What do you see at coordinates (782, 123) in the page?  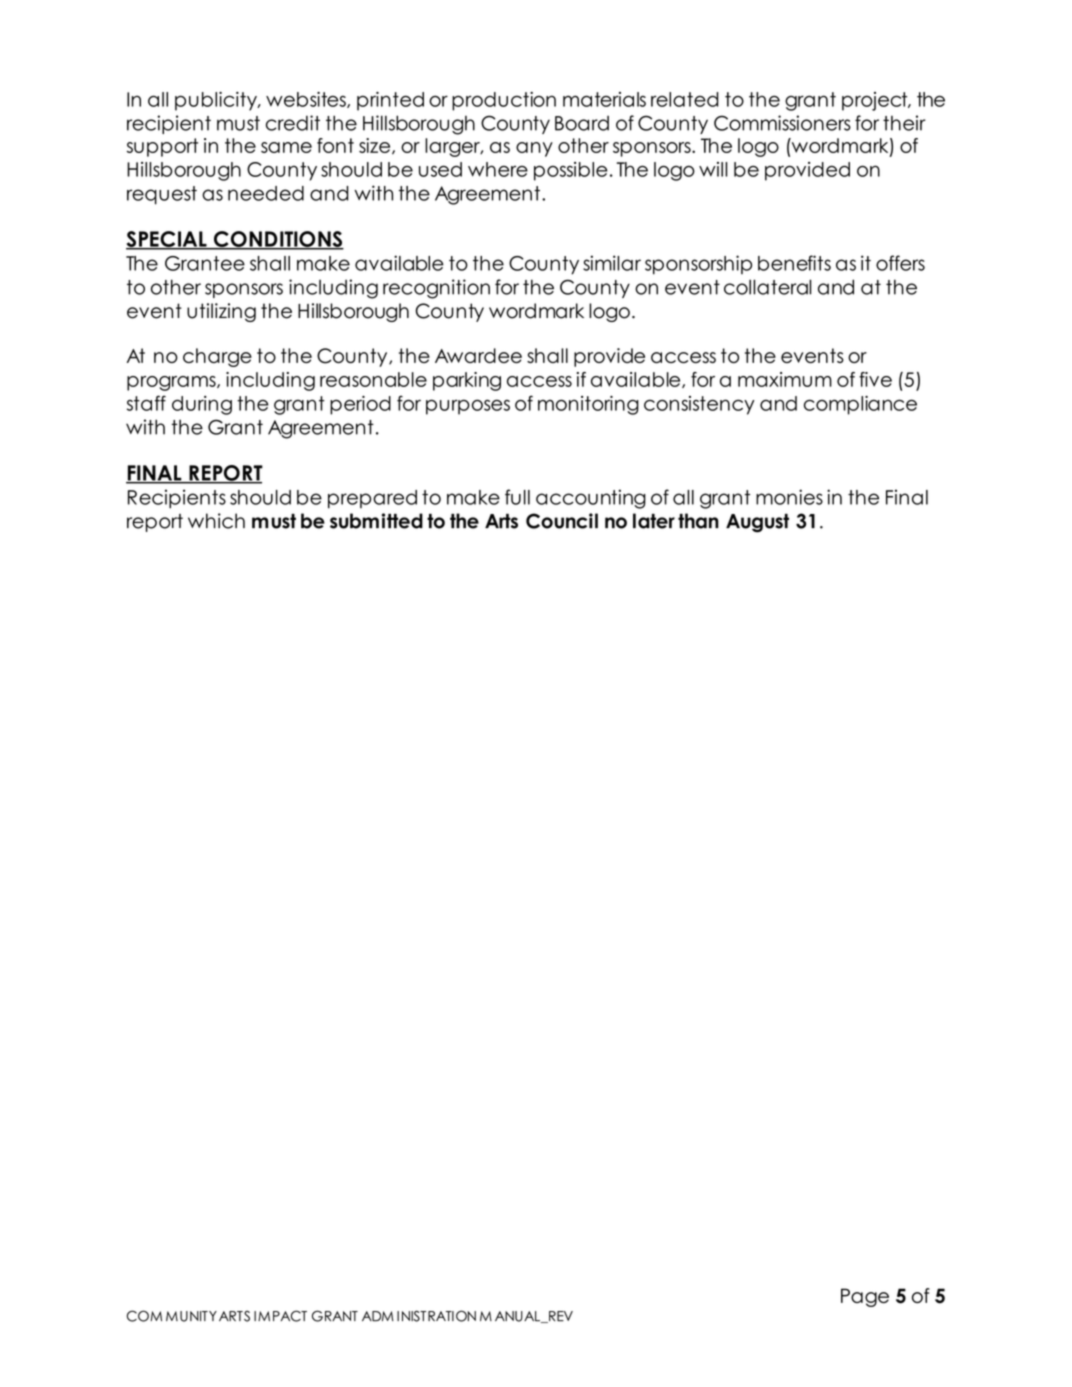 I see `Commissioners` at bounding box center [782, 123].
